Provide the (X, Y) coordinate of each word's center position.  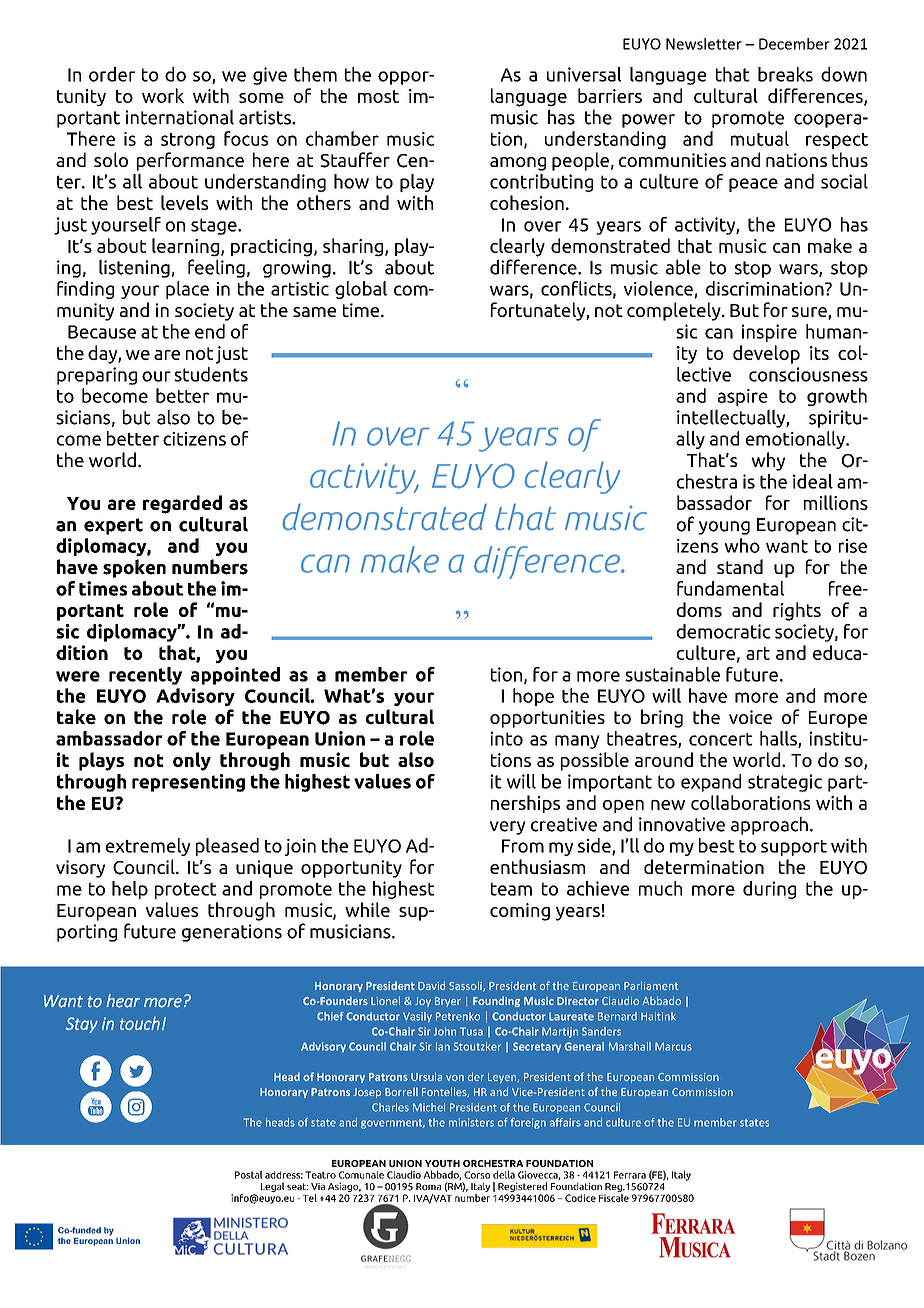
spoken (134, 568)
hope (533, 697)
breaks (785, 74)
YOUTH (442, 1163)
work (163, 95)
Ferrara (630, 1175)
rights (797, 611)
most (378, 96)
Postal (249, 1174)
